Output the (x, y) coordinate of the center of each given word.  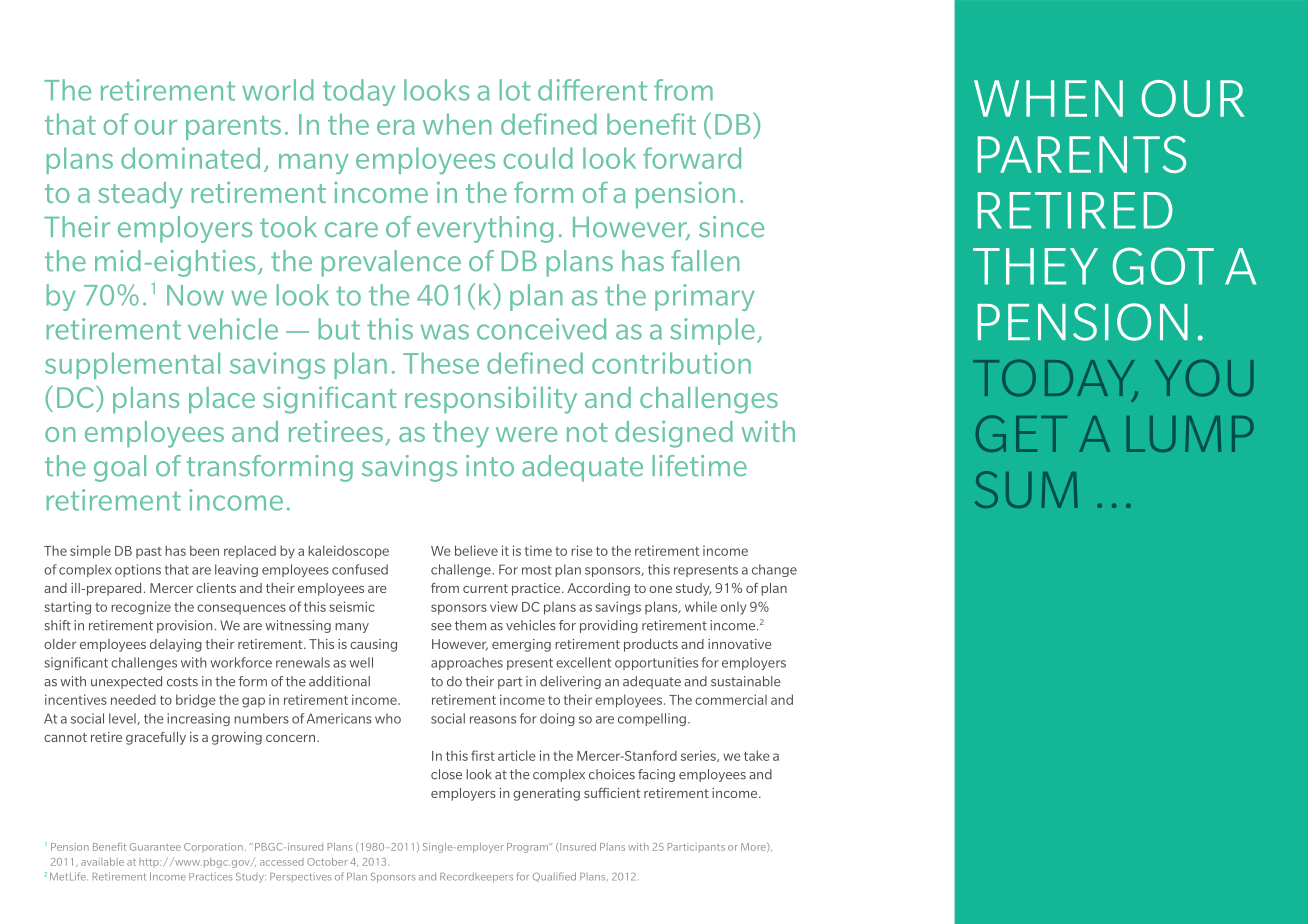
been (204, 550)
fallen (705, 261)
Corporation (213, 848)
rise (582, 550)
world (278, 90)
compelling (652, 719)
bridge (196, 701)
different (592, 90)
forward (692, 158)
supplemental (132, 365)
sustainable (746, 681)
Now (195, 295)
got (1163, 266)
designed (674, 434)
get (1021, 433)
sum (1026, 489)
